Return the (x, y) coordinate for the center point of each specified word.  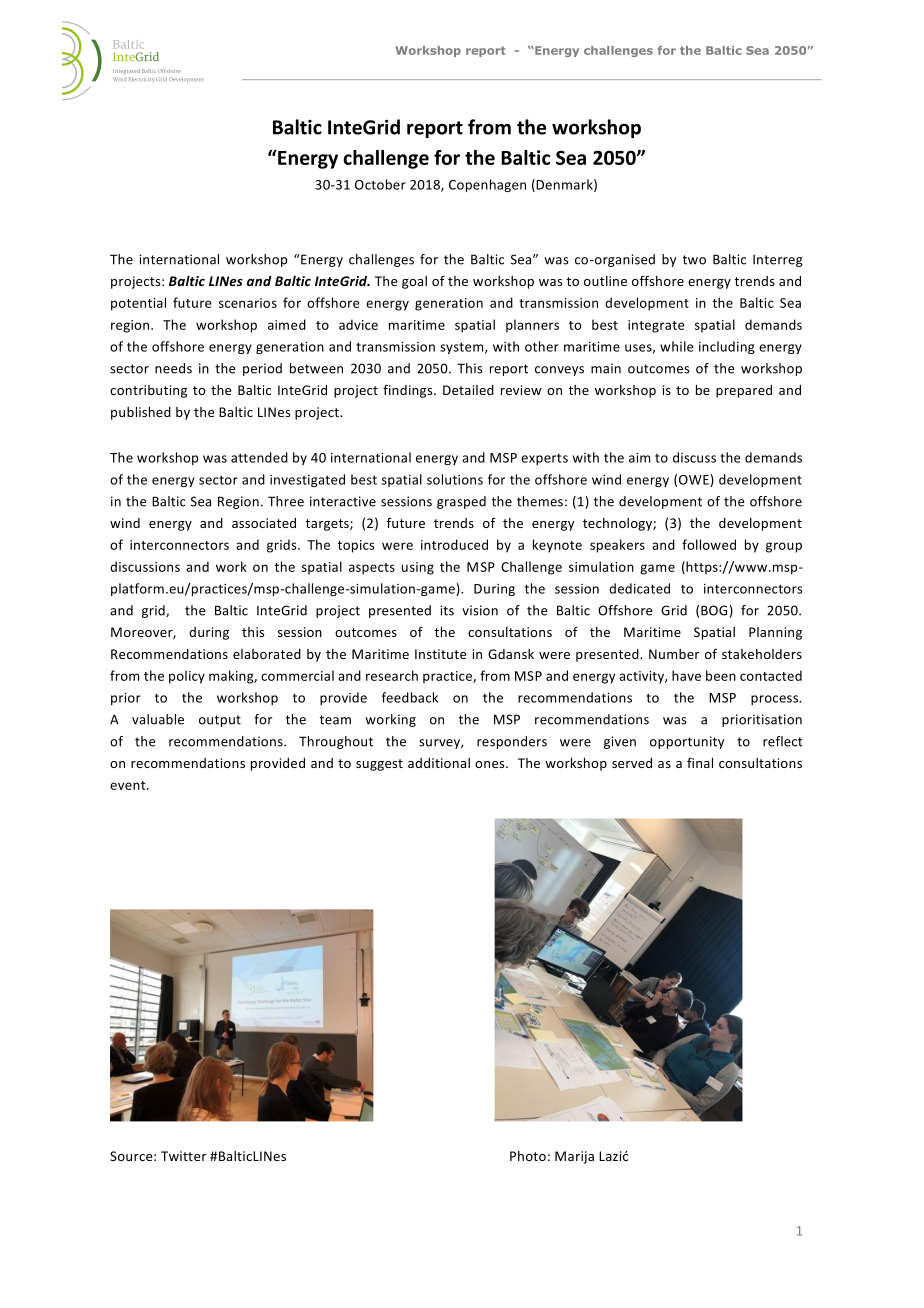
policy (187, 677)
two (694, 260)
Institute (440, 654)
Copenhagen (487, 185)
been (721, 675)
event (129, 785)
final (700, 762)
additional (439, 763)
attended (259, 457)
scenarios (248, 303)
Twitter (183, 1156)
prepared (744, 391)
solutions (455, 479)
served (632, 763)
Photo (528, 1156)
